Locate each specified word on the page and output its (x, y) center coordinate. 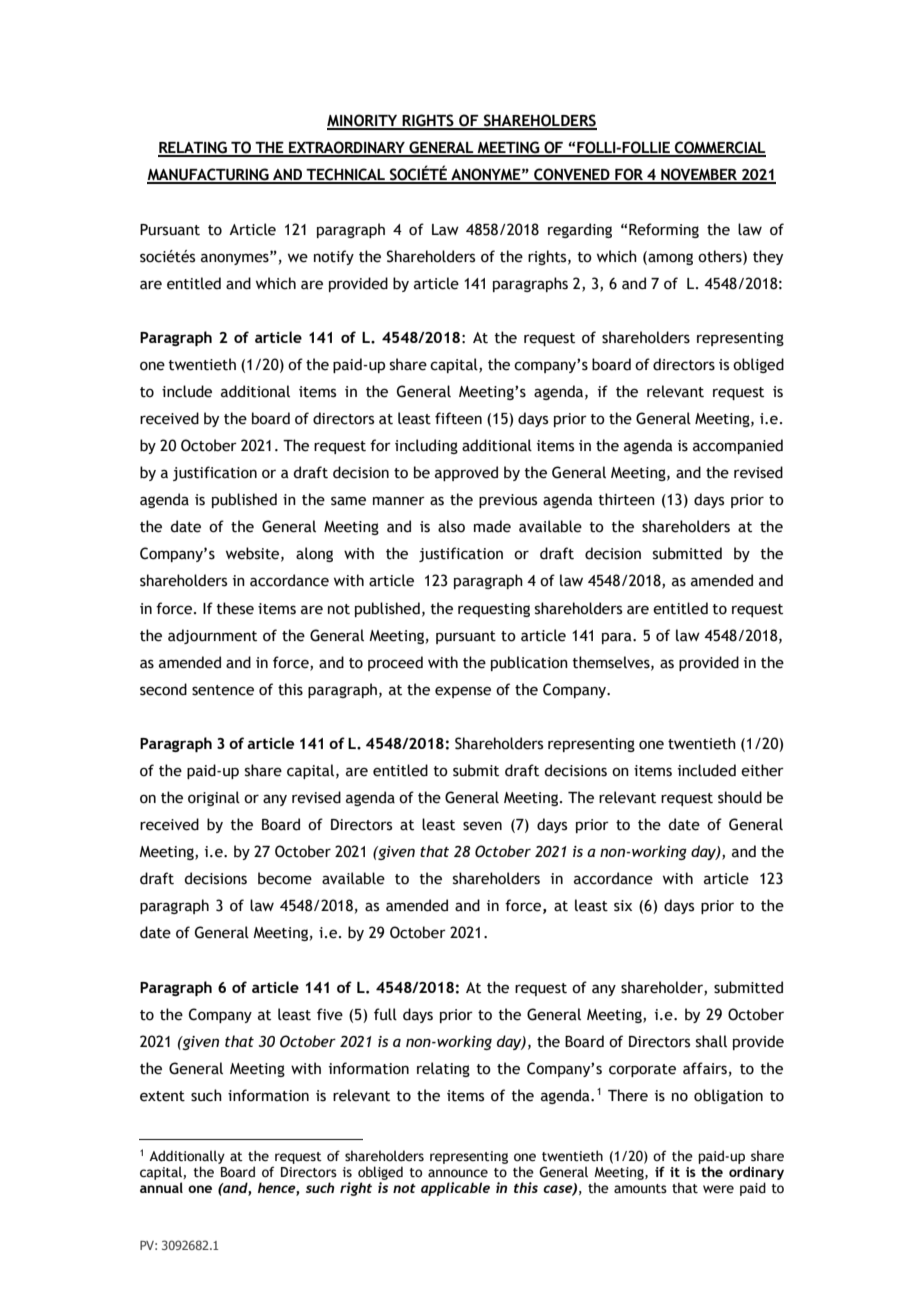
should (740, 797)
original (214, 798)
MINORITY (363, 121)
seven (482, 826)
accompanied (738, 446)
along (314, 554)
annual (161, 1187)
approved (466, 473)
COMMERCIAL (719, 148)
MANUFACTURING (209, 175)
